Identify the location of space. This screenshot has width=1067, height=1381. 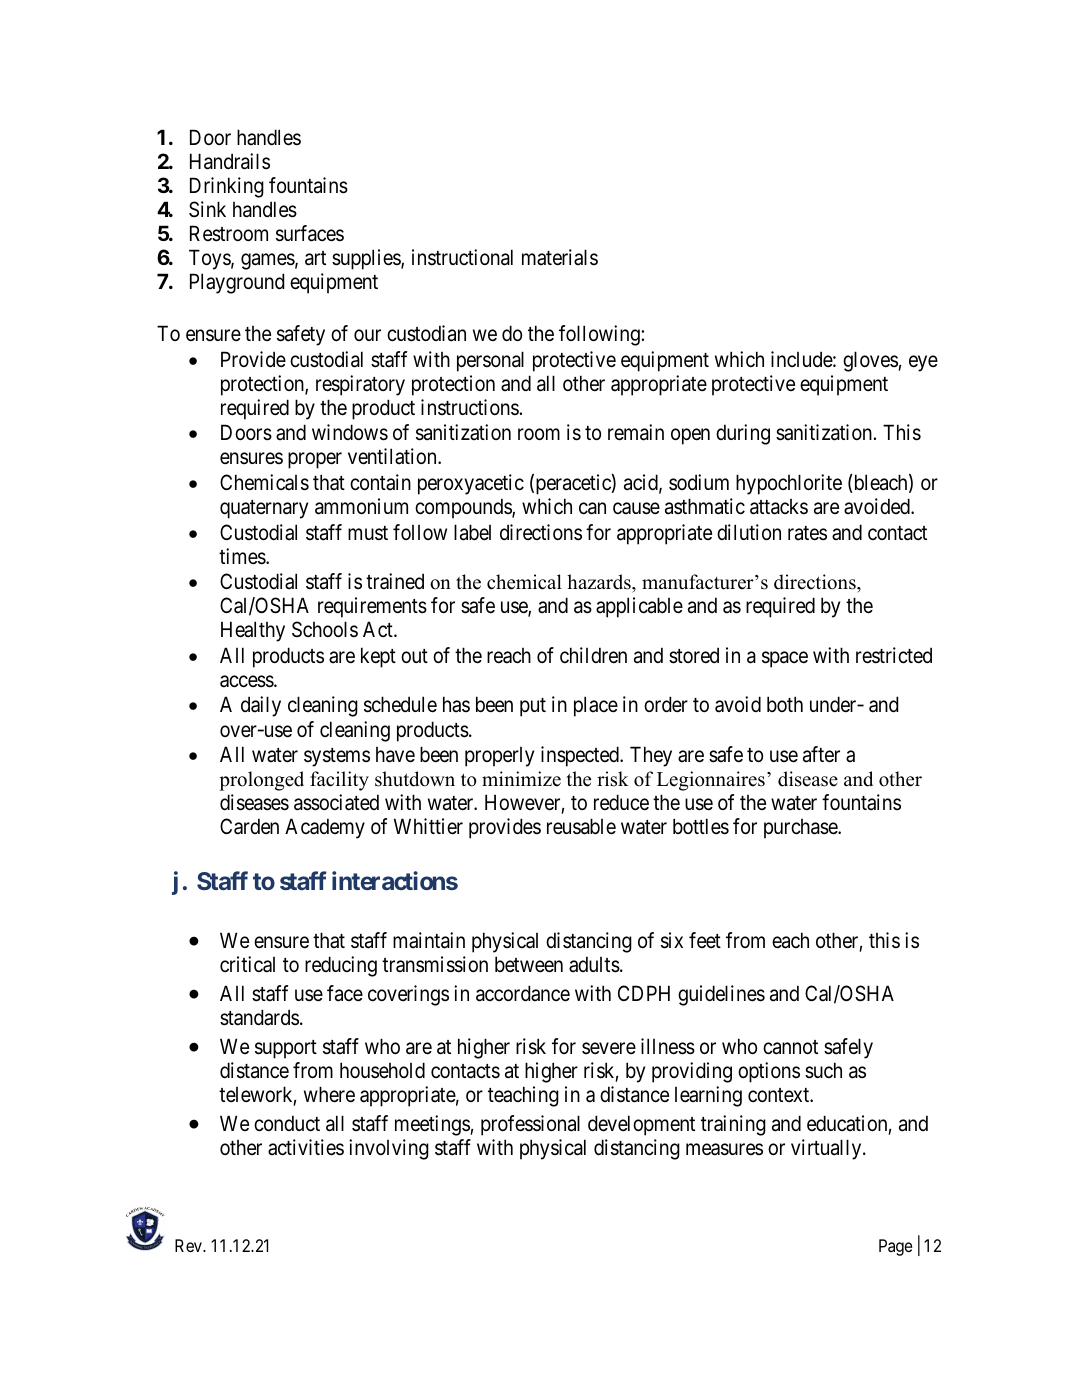
(785, 659).
